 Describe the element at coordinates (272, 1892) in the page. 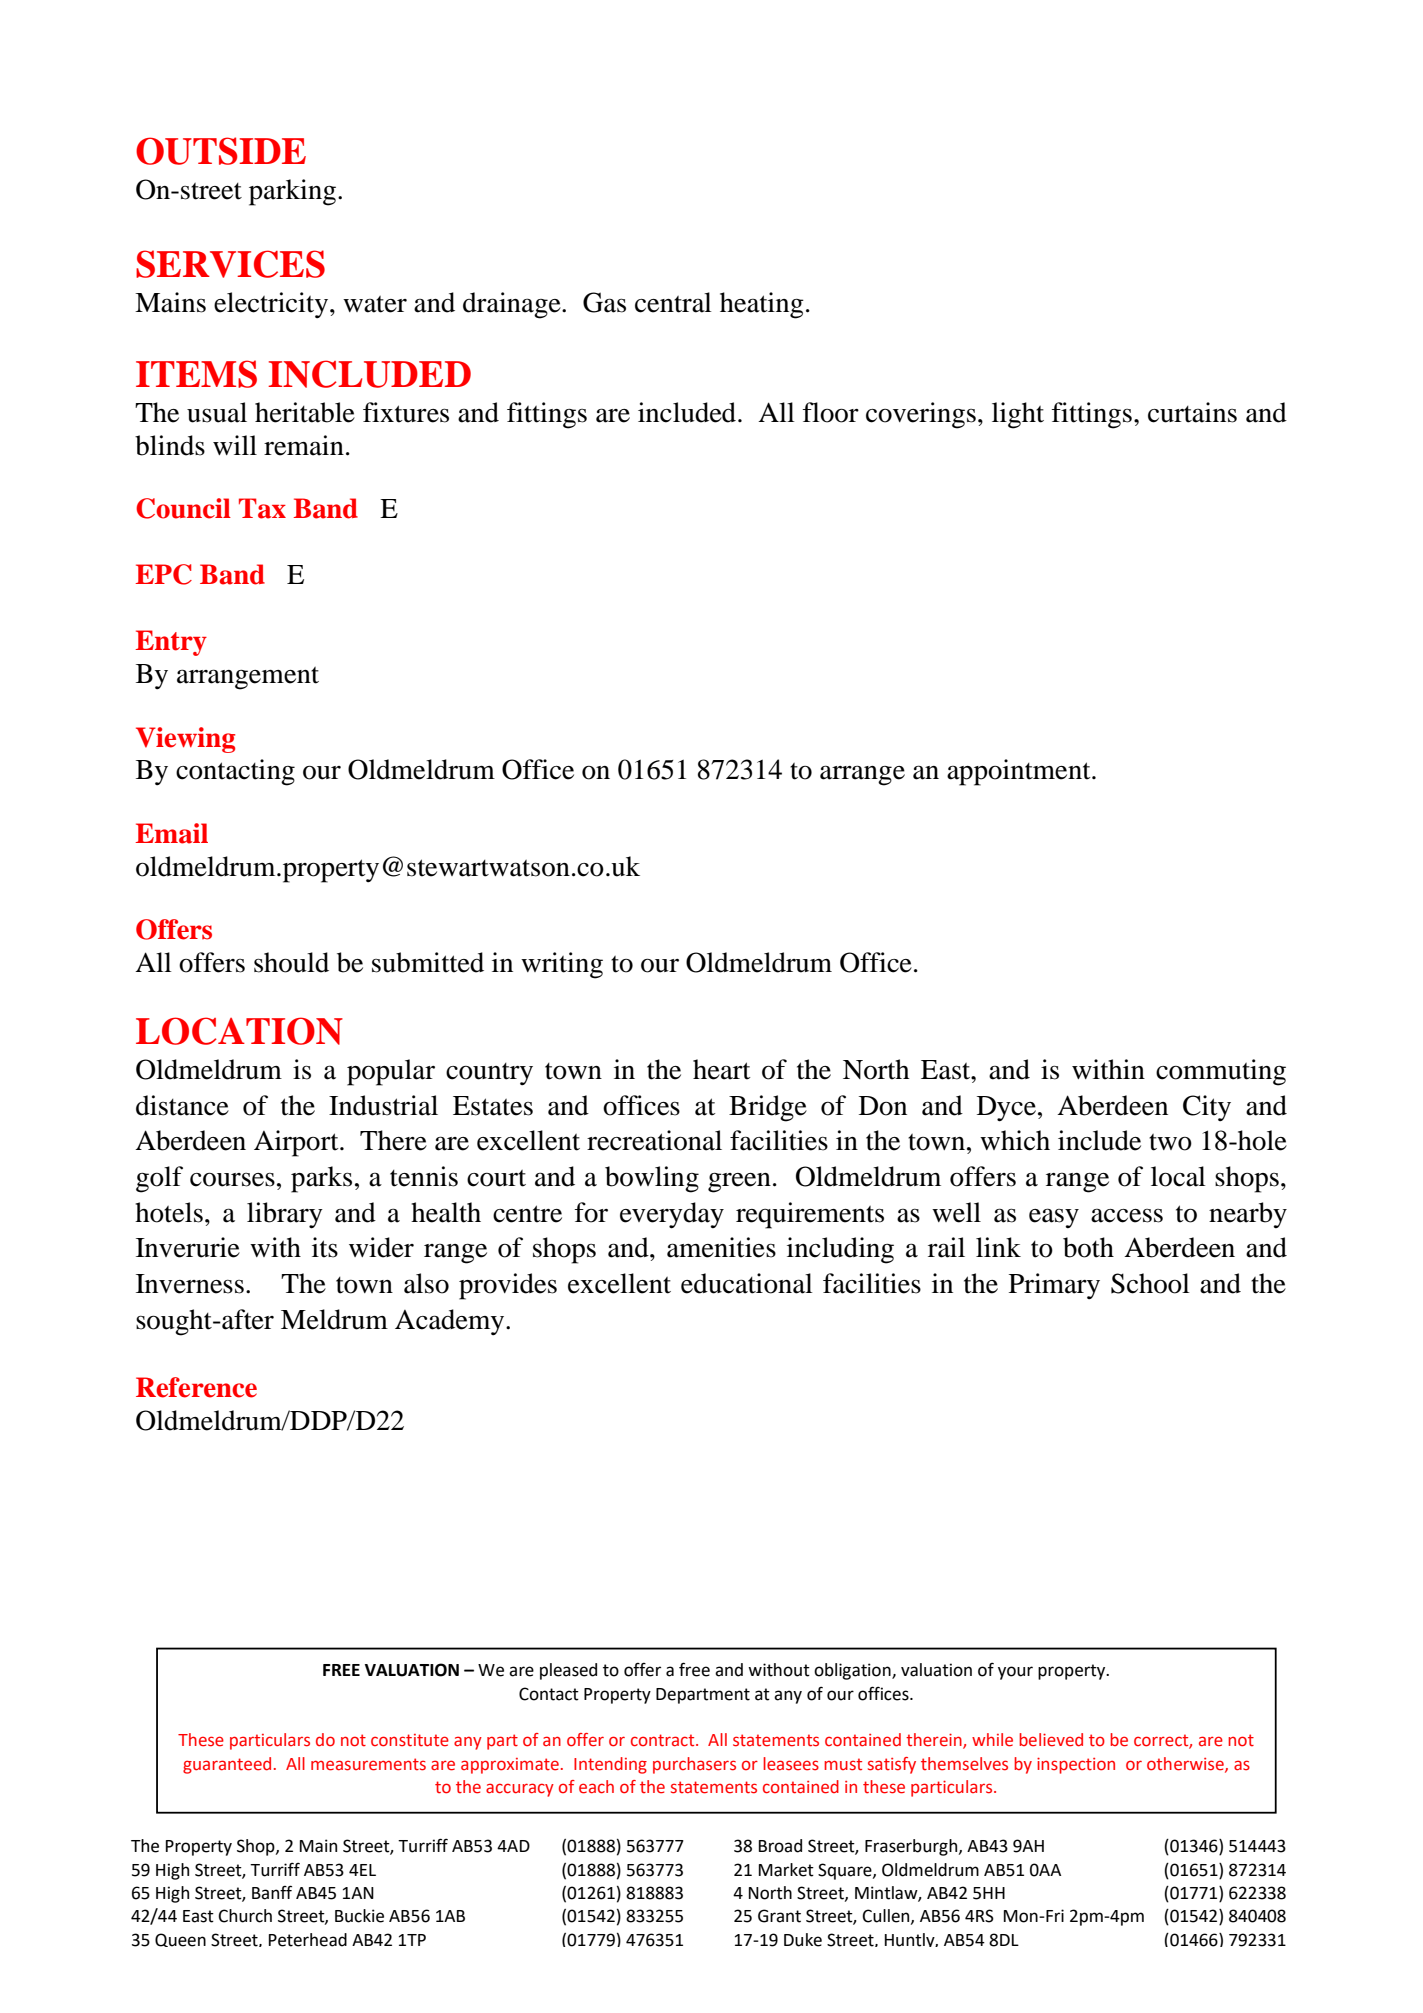

I see `Banff` at that location.
